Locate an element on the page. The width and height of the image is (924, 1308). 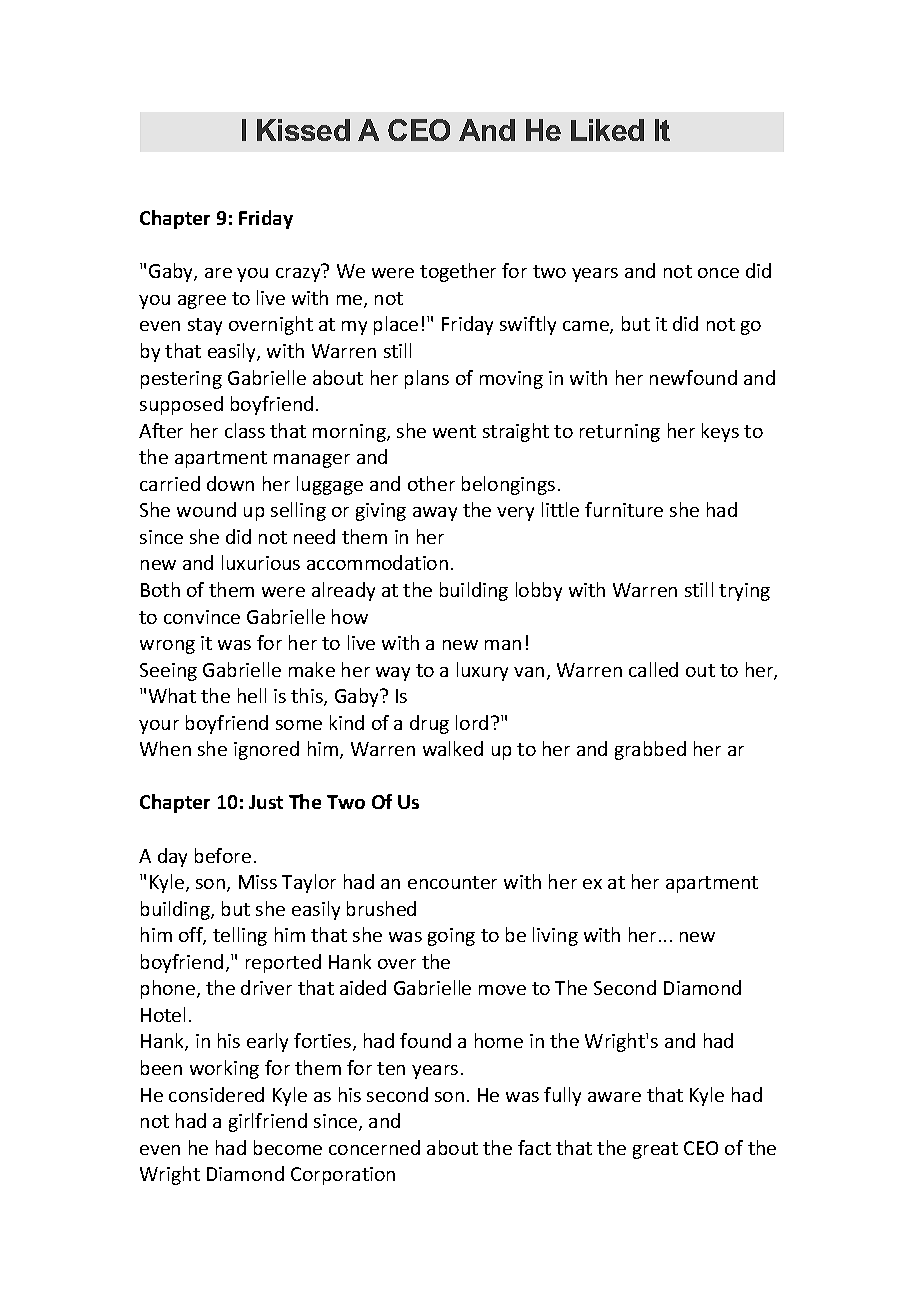
girlfriend is located at coordinates (268, 1122).
